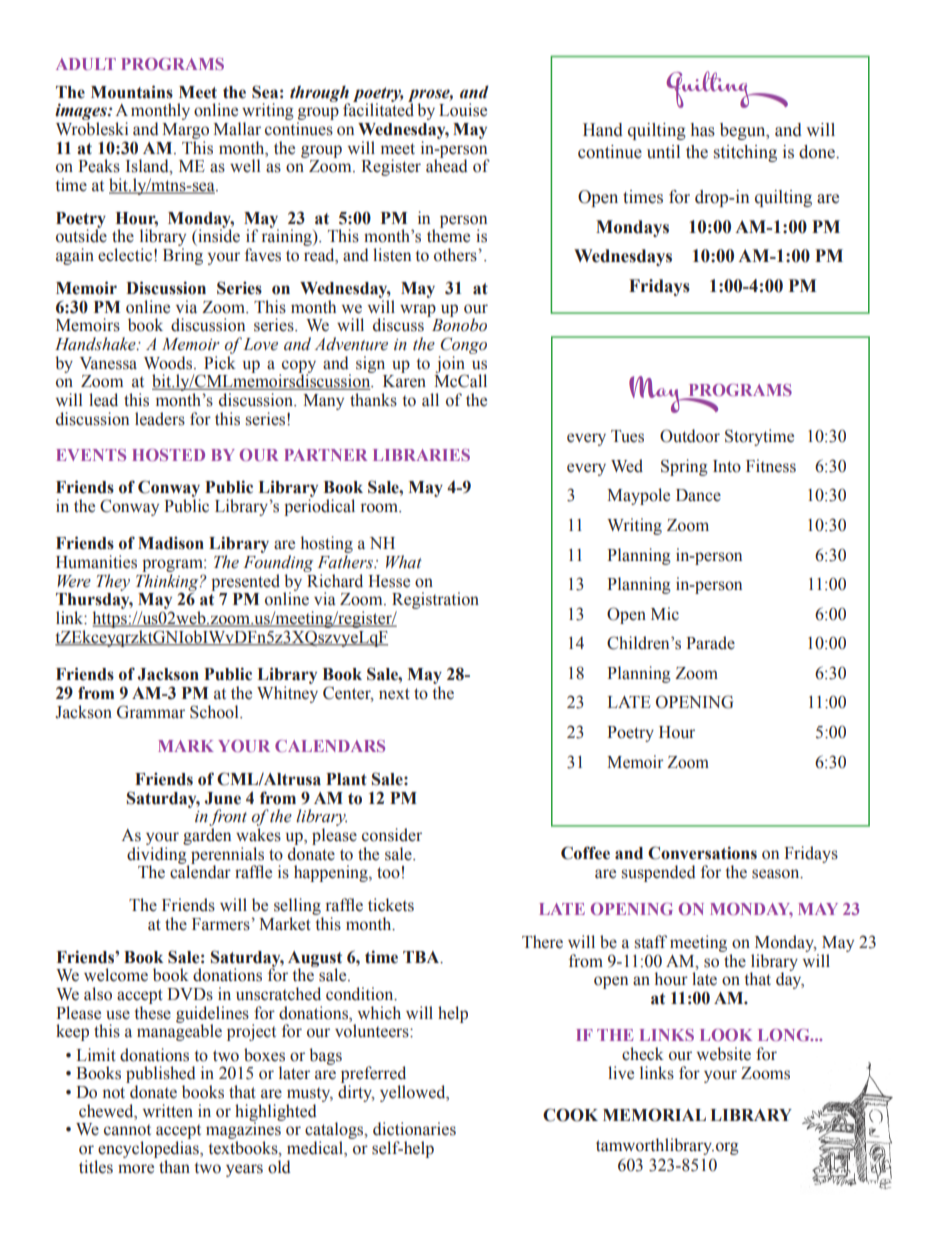 This document has width=952, height=1233. What do you see at coordinates (414, 1129) in the document?
I see `dictionaries` at bounding box center [414, 1129].
